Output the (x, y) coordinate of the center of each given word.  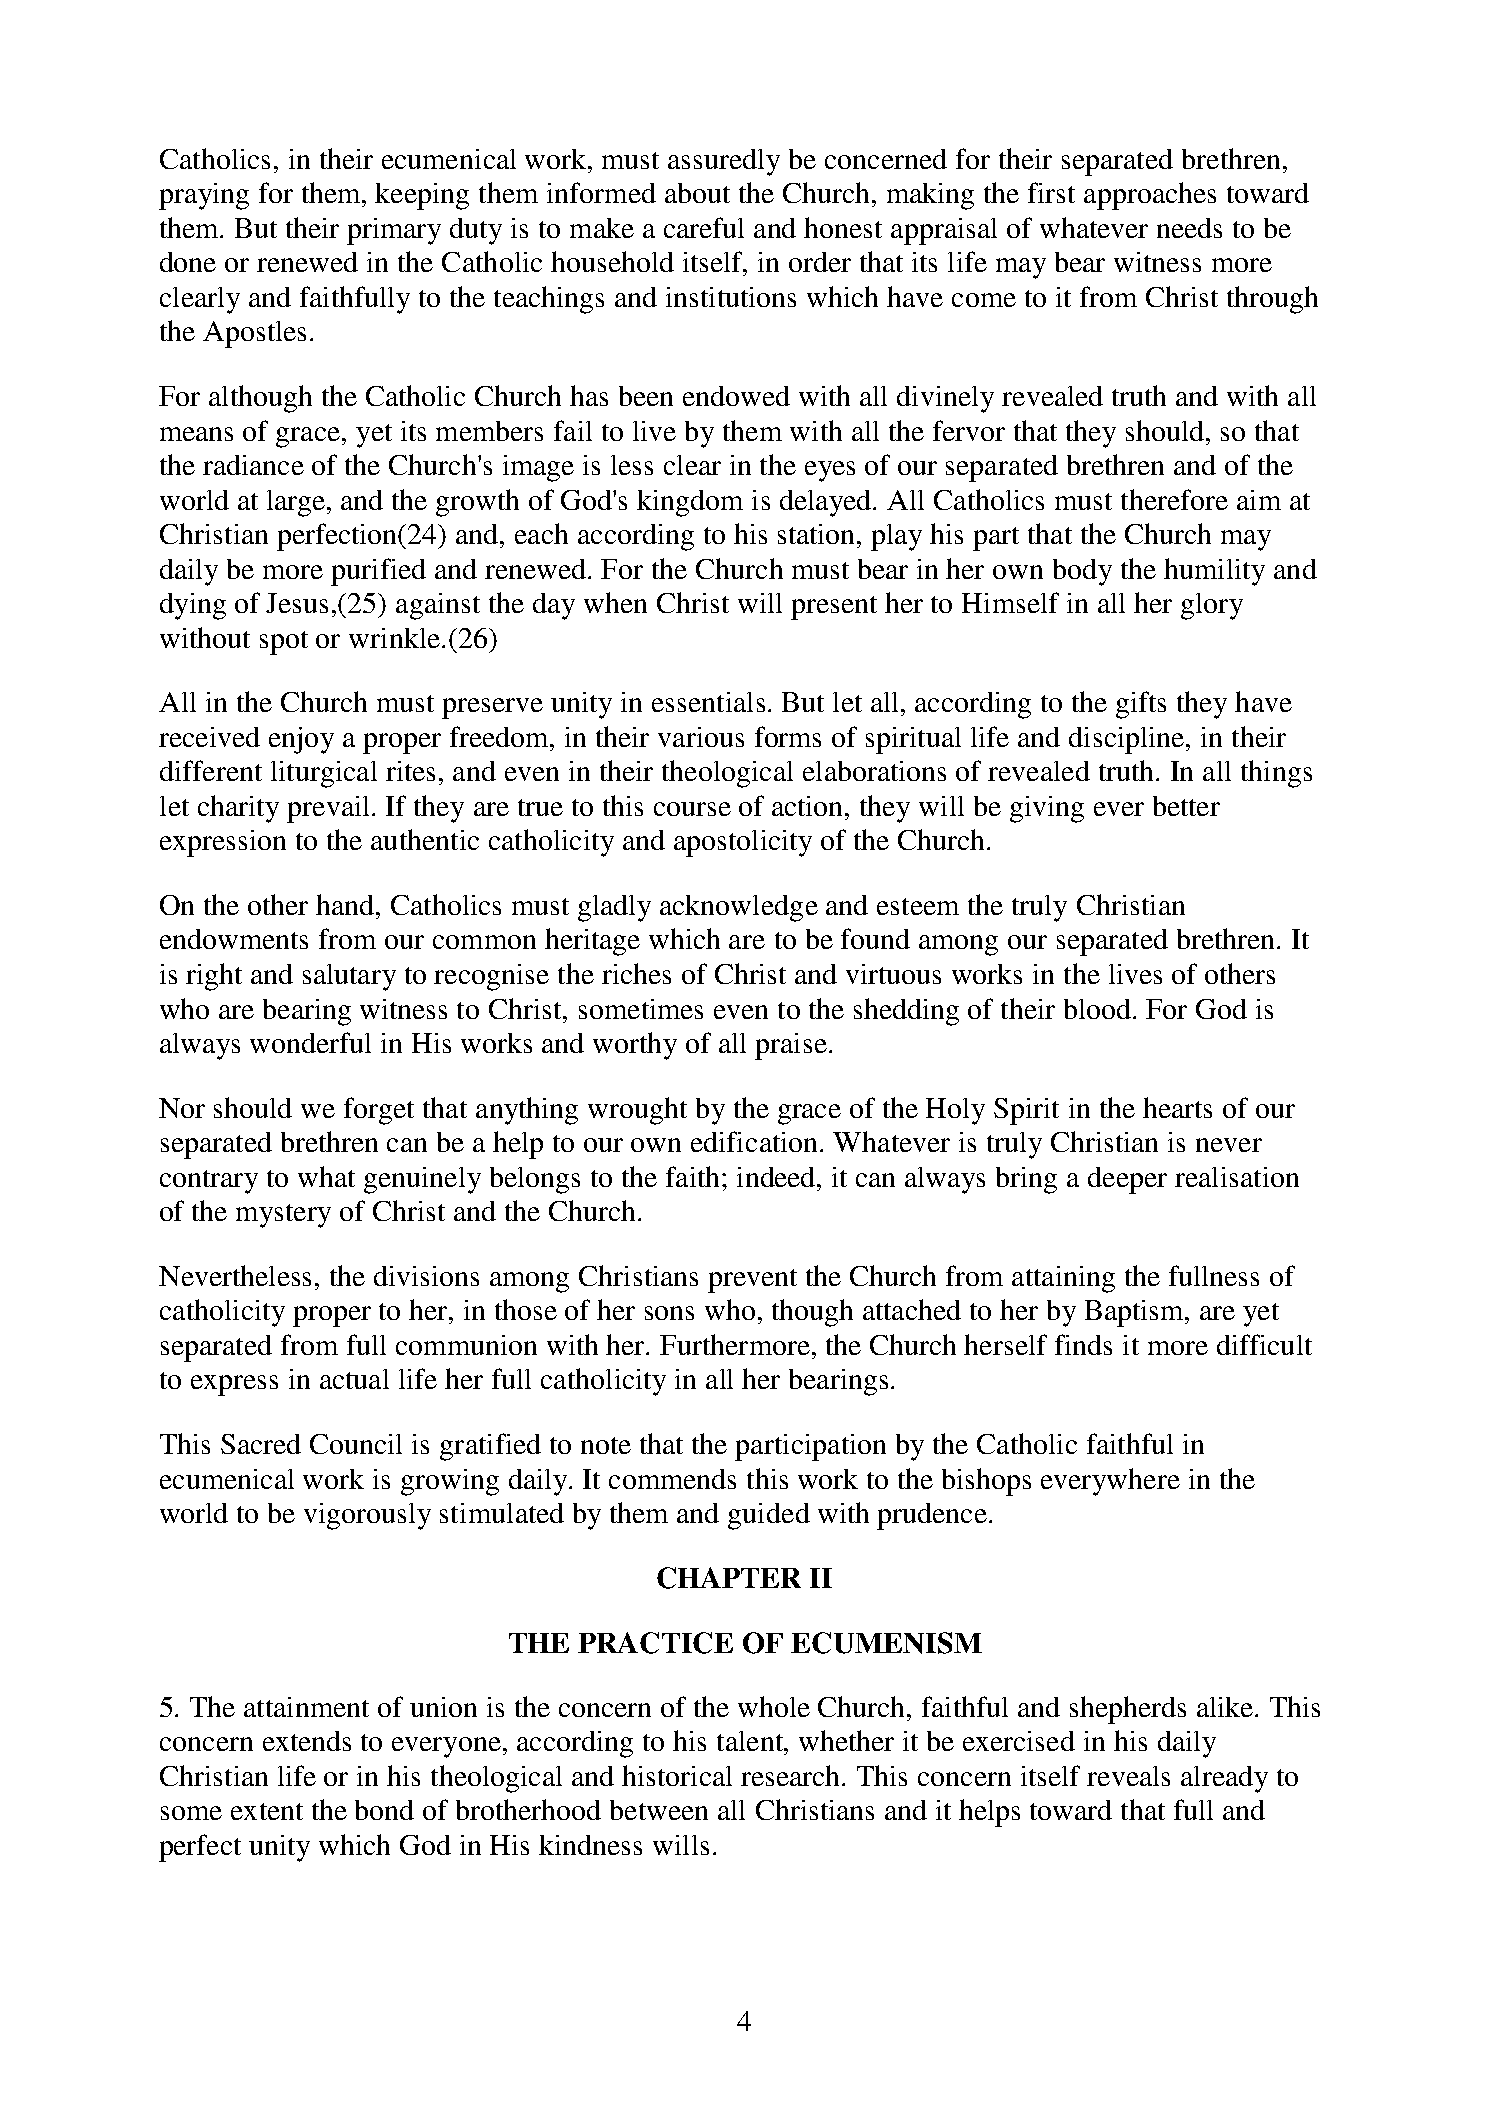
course (692, 809)
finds (1083, 1344)
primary (394, 231)
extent (267, 1811)
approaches (1150, 196)
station (818, 534)
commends (672, 1479)
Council (356, 1444)
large (297, 503)
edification (756, 1141)
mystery (283, 1216)
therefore (1174, 499)
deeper (1127, 1180)
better (1186, 806)
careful (704, 227)
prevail (330, 809)
